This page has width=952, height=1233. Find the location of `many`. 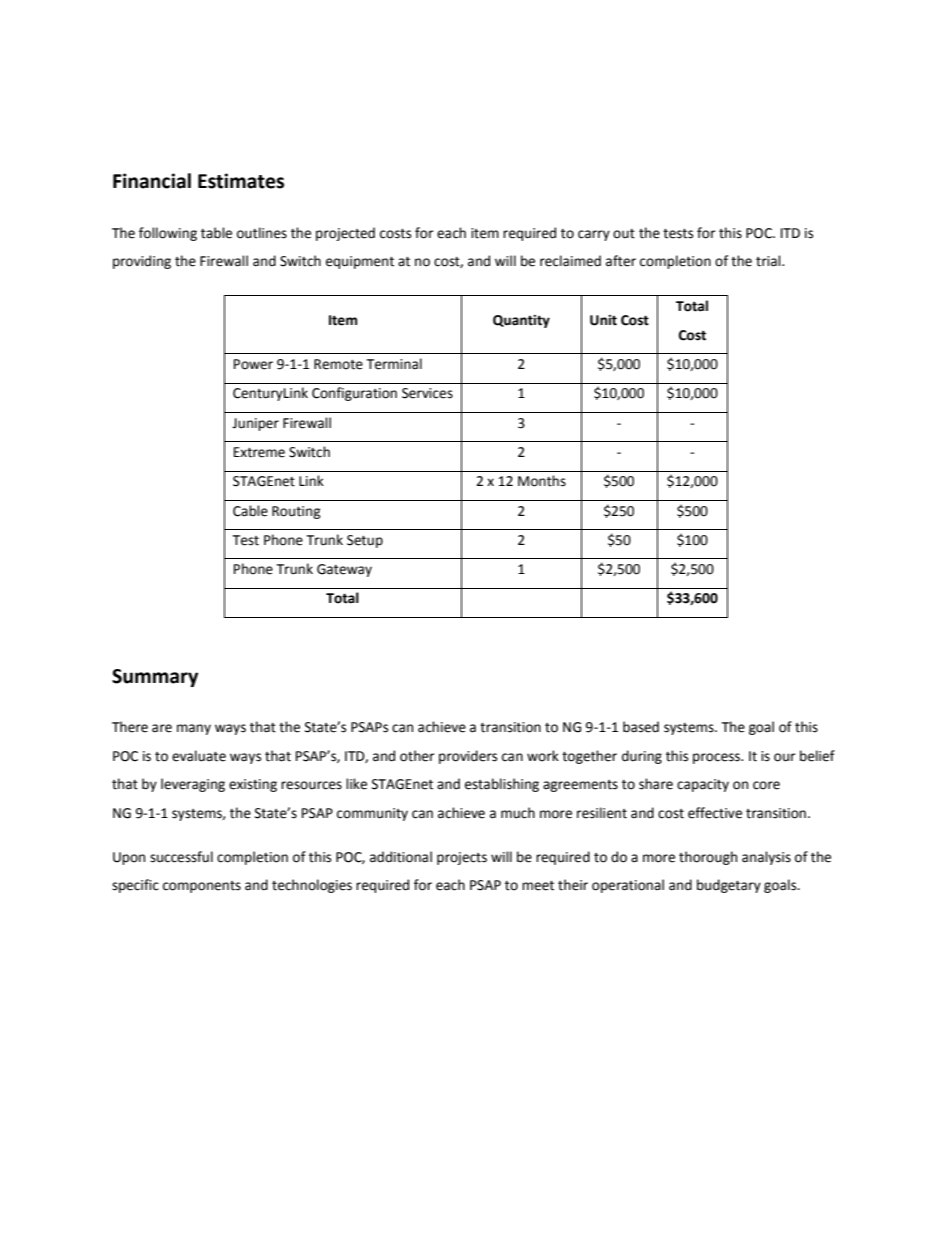

many is located at coordinates (194, 729).
